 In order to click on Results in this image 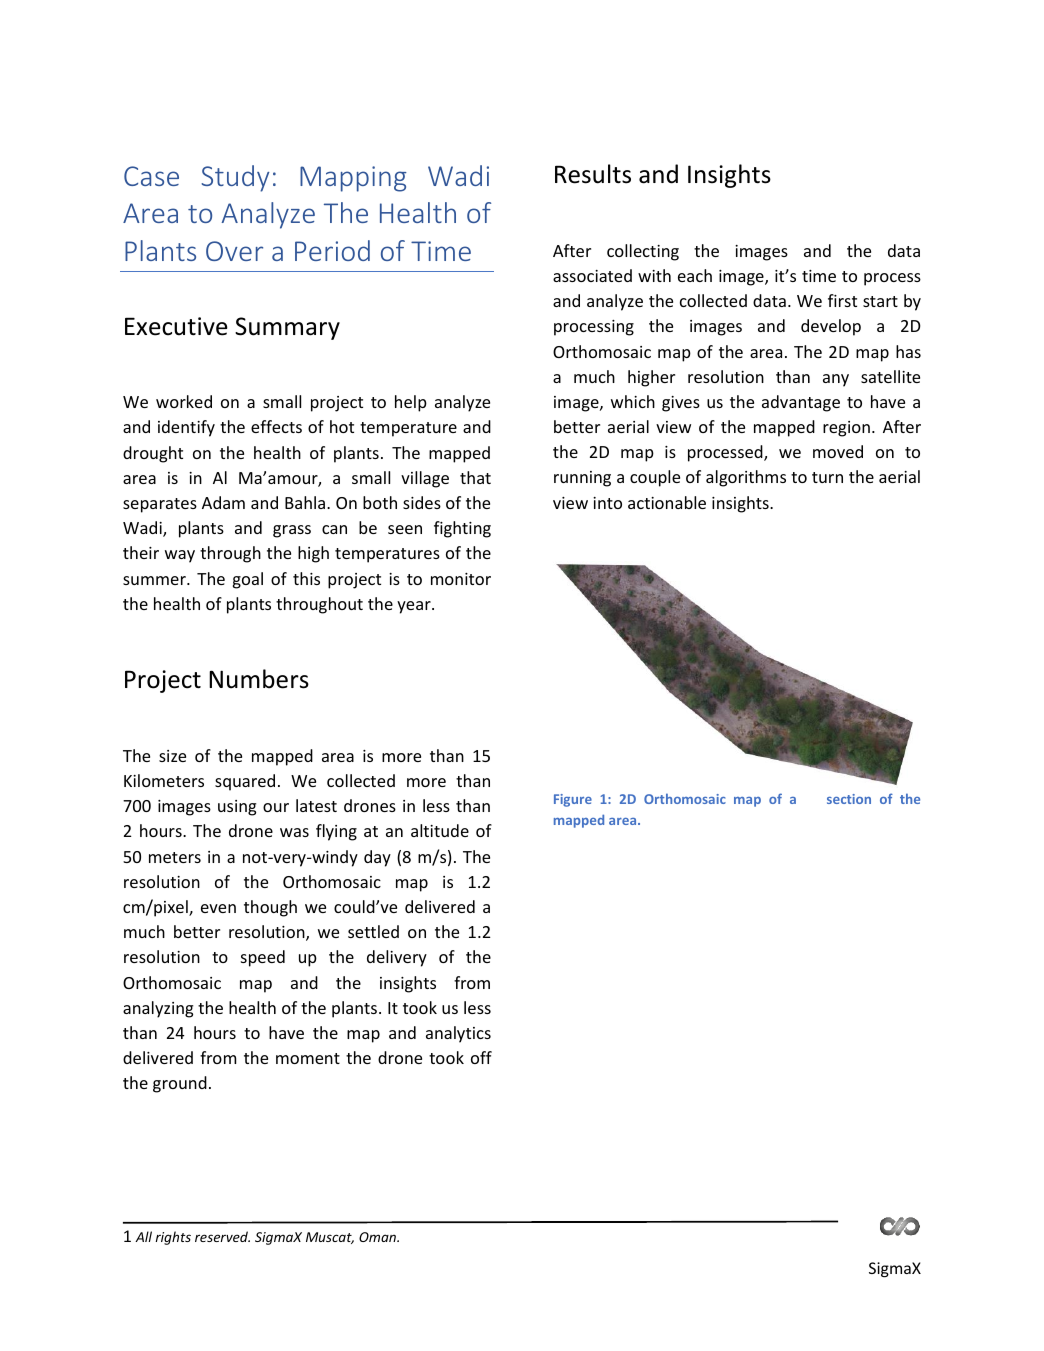, I will do `click(593, 174)`.
